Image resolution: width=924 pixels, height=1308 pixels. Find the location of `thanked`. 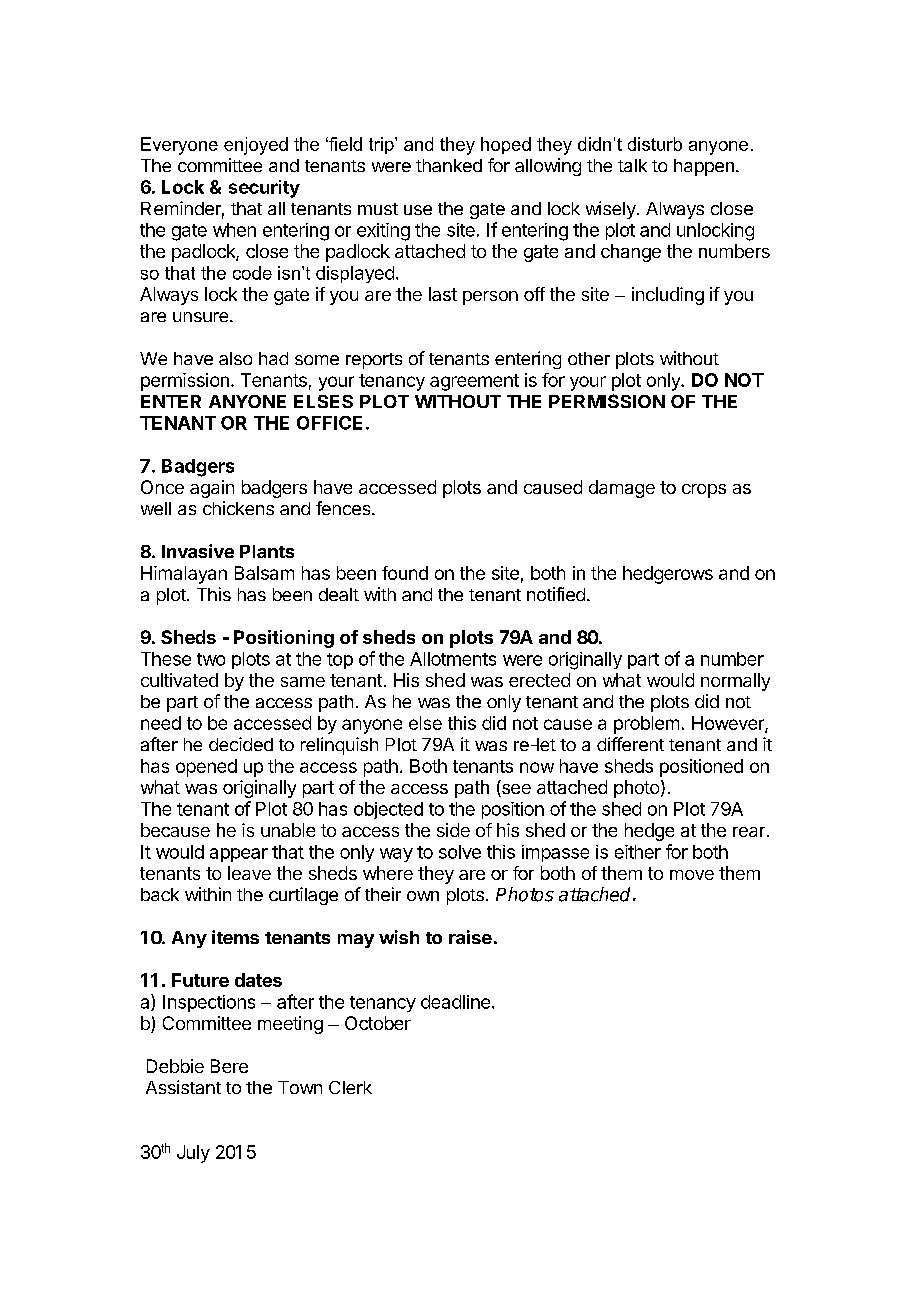

thanked is located at coordinates (449, 165).
